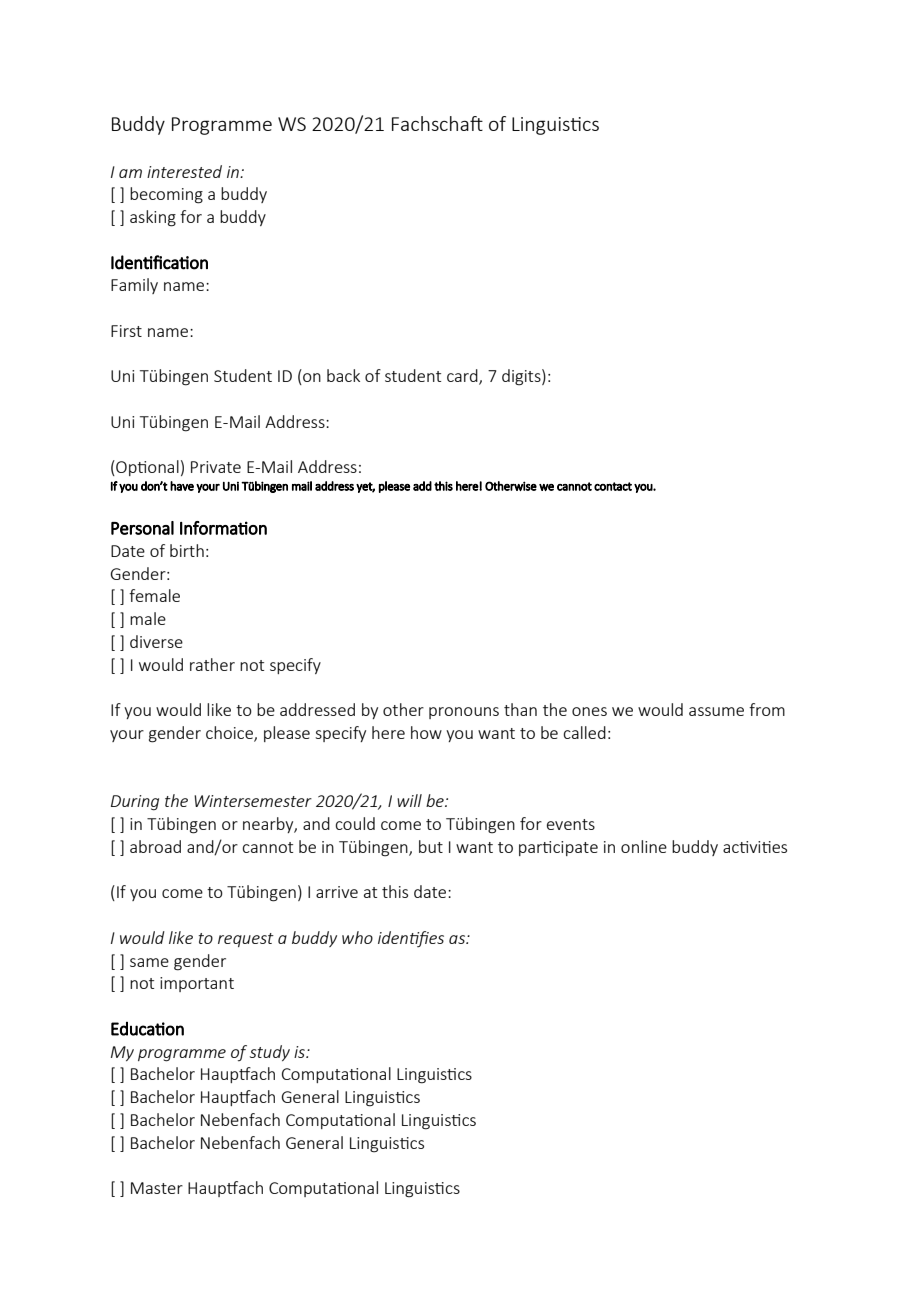  I want to click on becoming, so click(166, 195).
